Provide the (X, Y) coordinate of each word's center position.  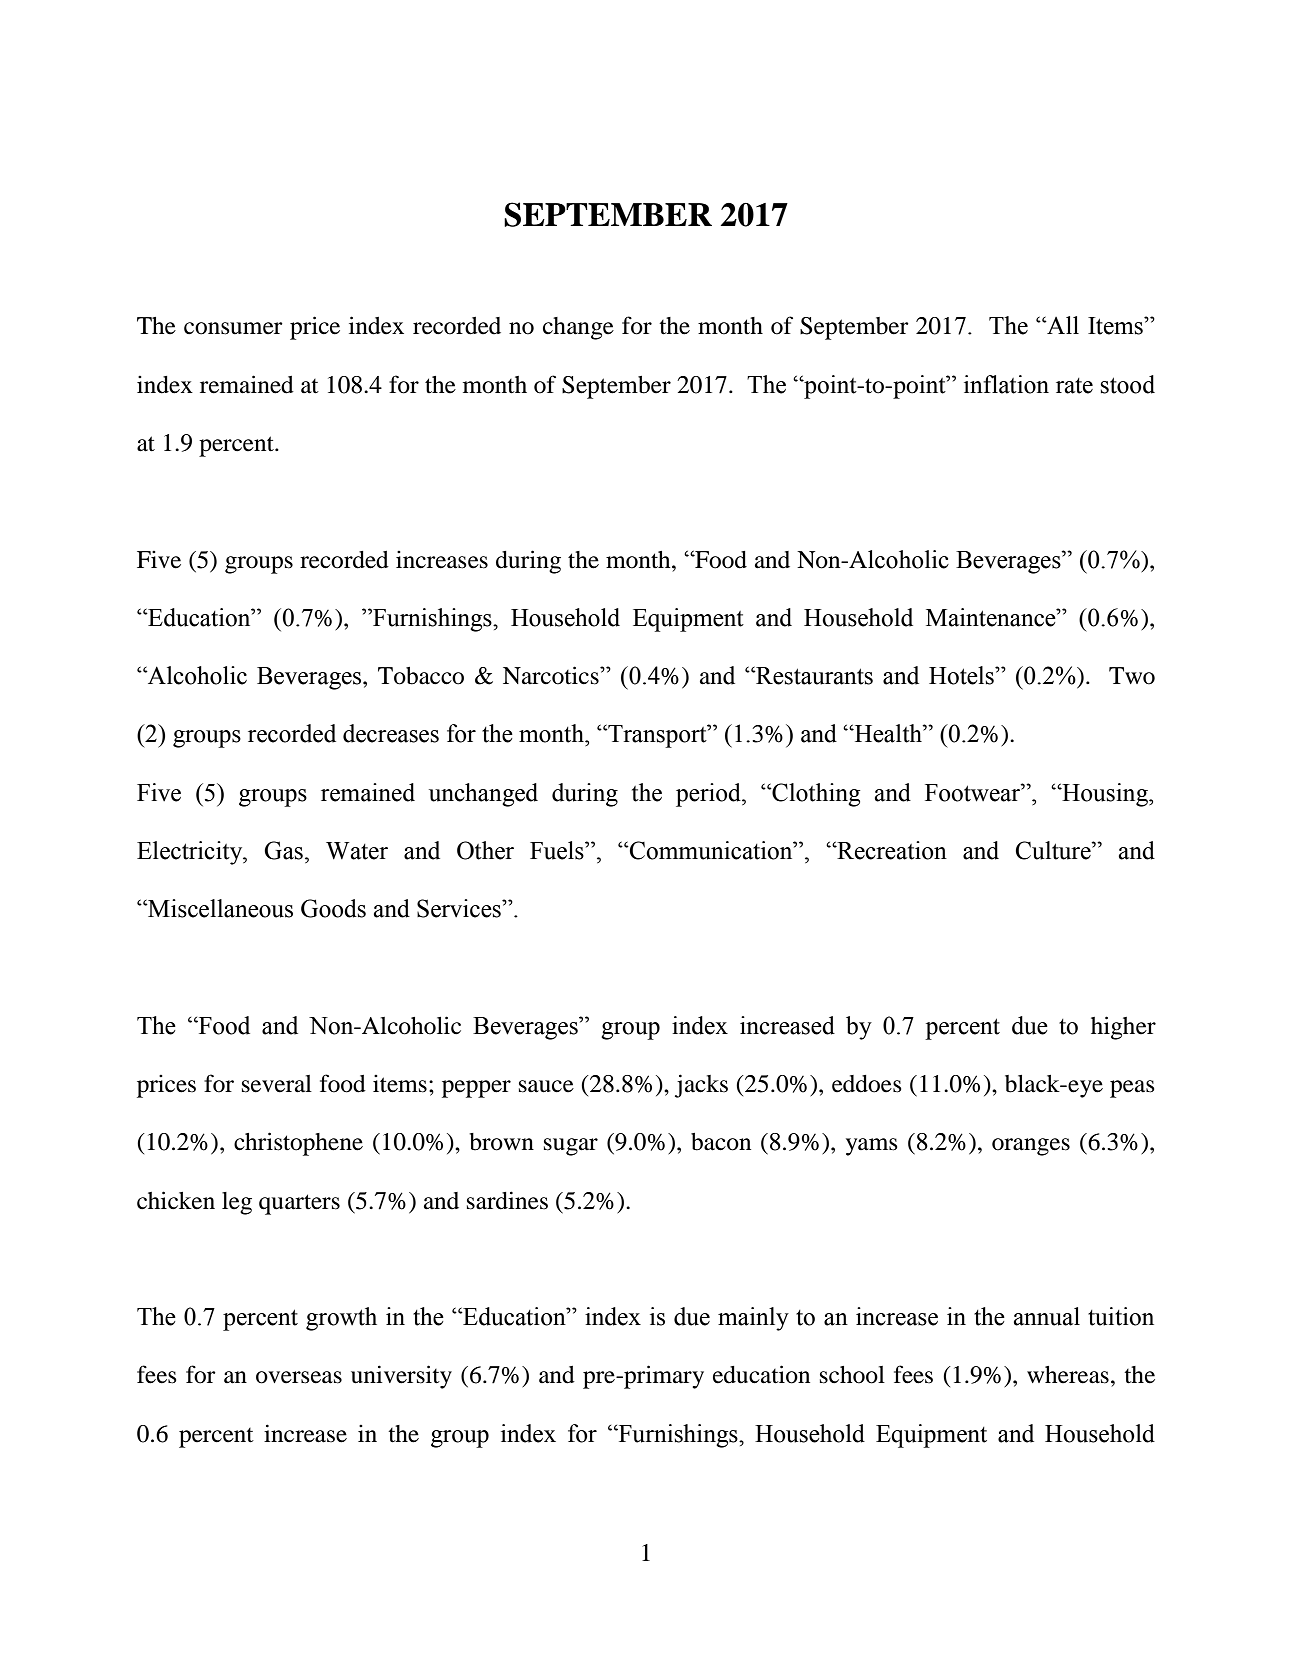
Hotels (962, 675)
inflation (1006, 384)
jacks (701, 1086)
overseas (299, 1377)
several (277, 1084)
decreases (391, 733)
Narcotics (552, 675)
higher (1123, 1028)
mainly (753, 1319)
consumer (233, 328)
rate (1074, 386)
